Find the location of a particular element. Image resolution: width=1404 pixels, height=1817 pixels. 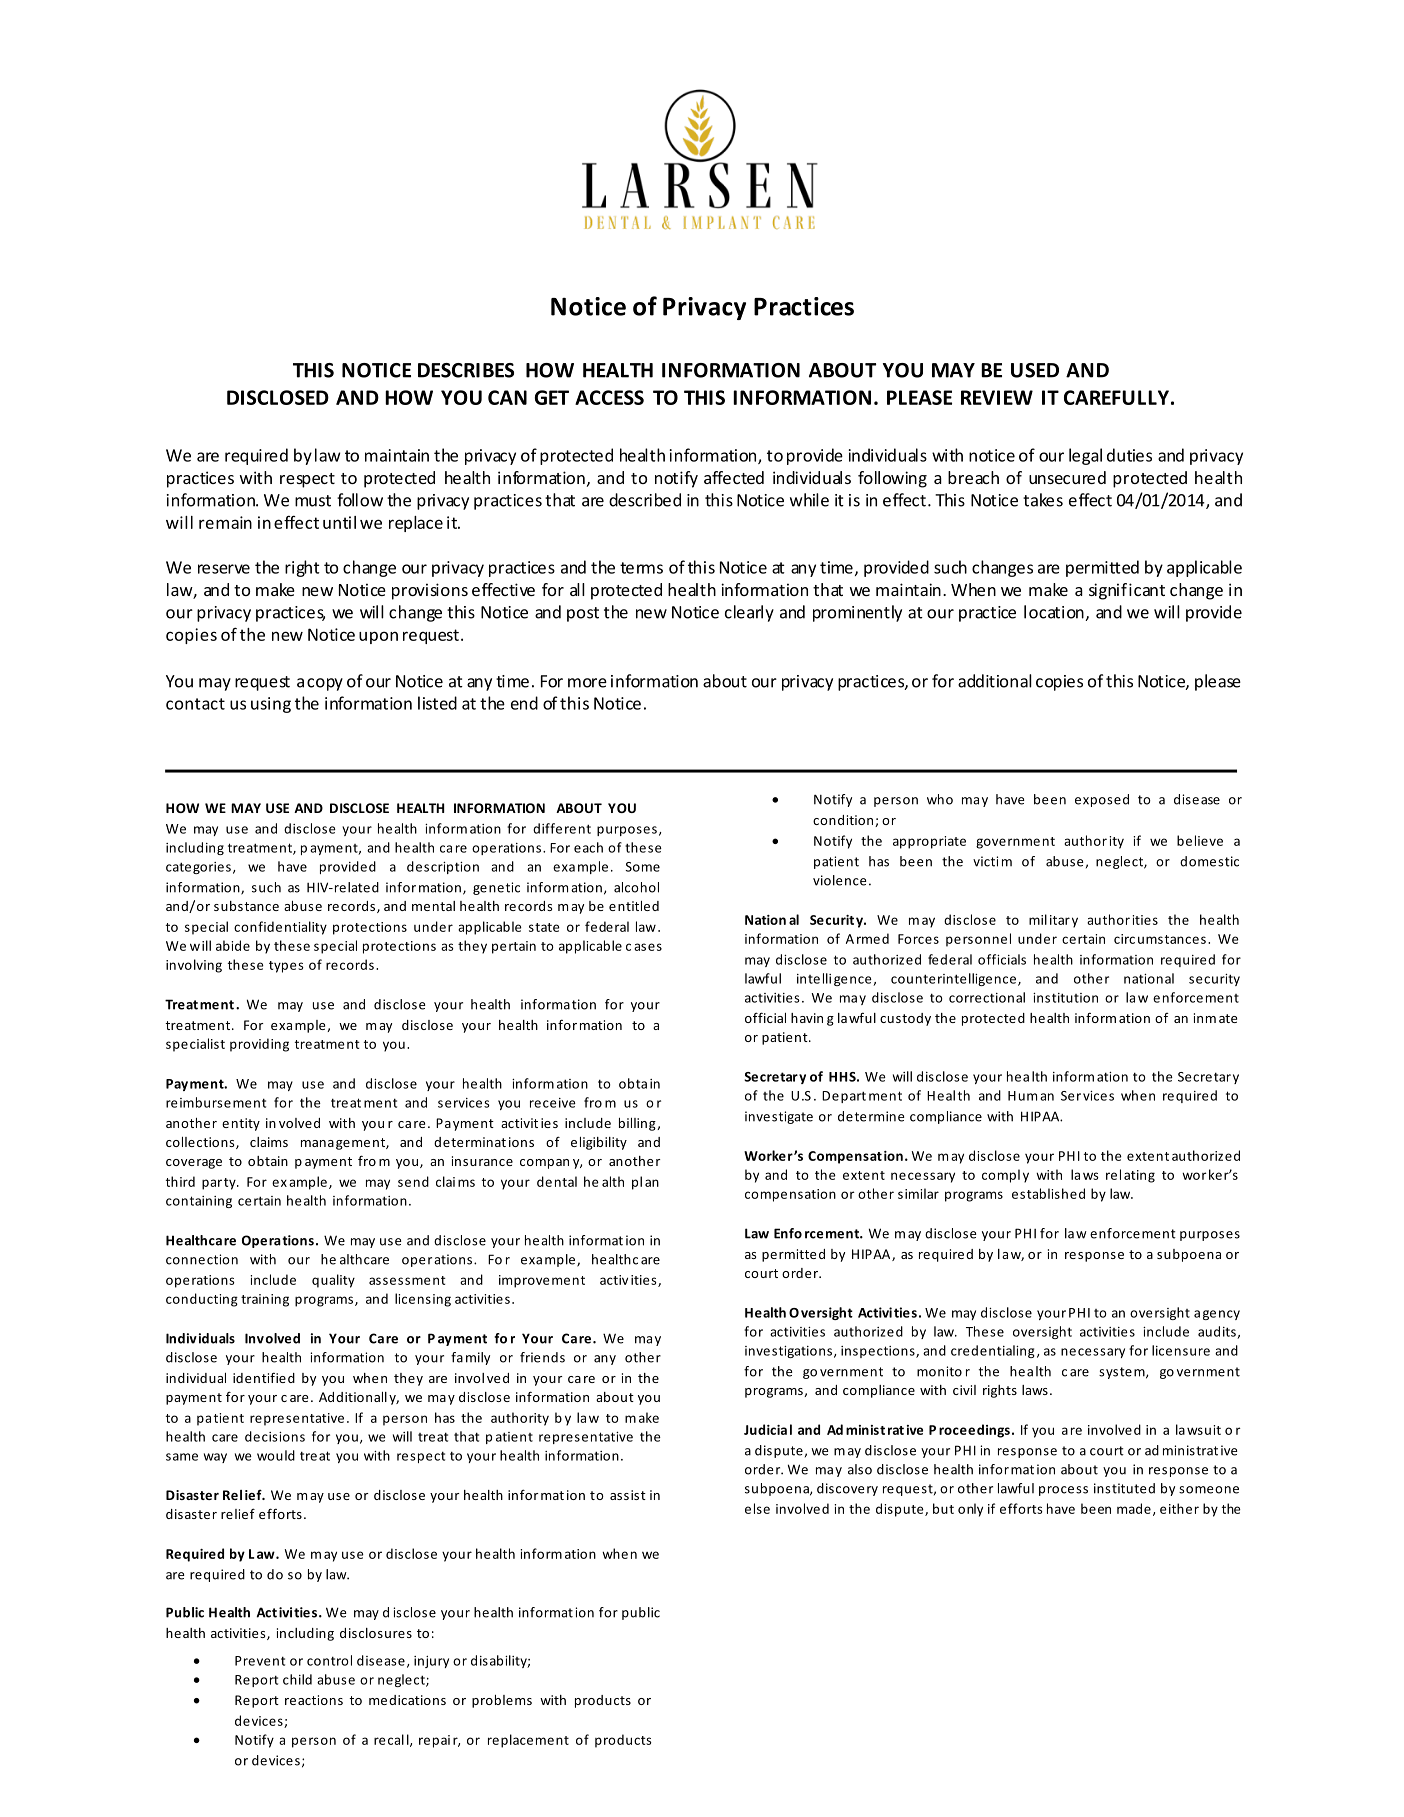

improvement is located at coordinates (542, 1281).
